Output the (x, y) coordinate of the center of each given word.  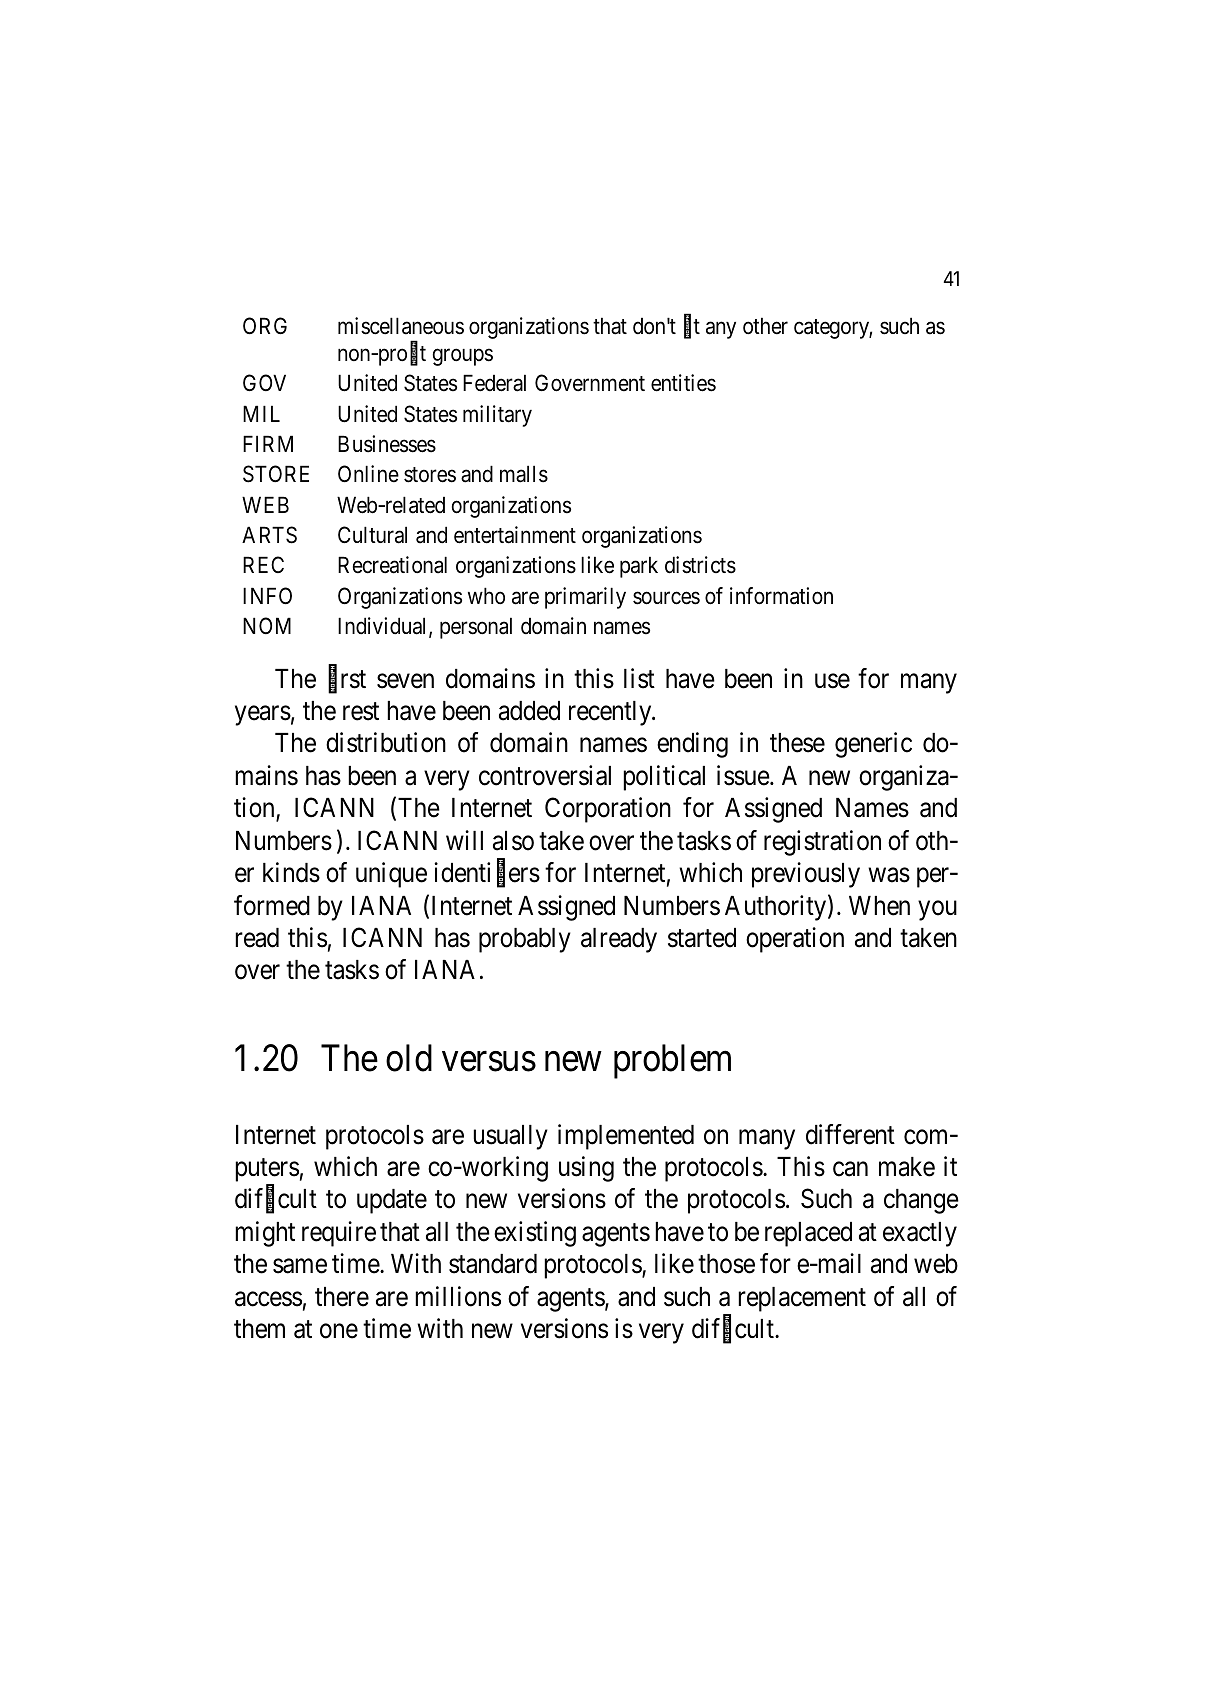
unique (391, 875)
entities (683, 383)
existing (535, 1234)
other (765, 326)
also (513, 841)
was (889, 875)
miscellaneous (401, 326)
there (342, 1297)
